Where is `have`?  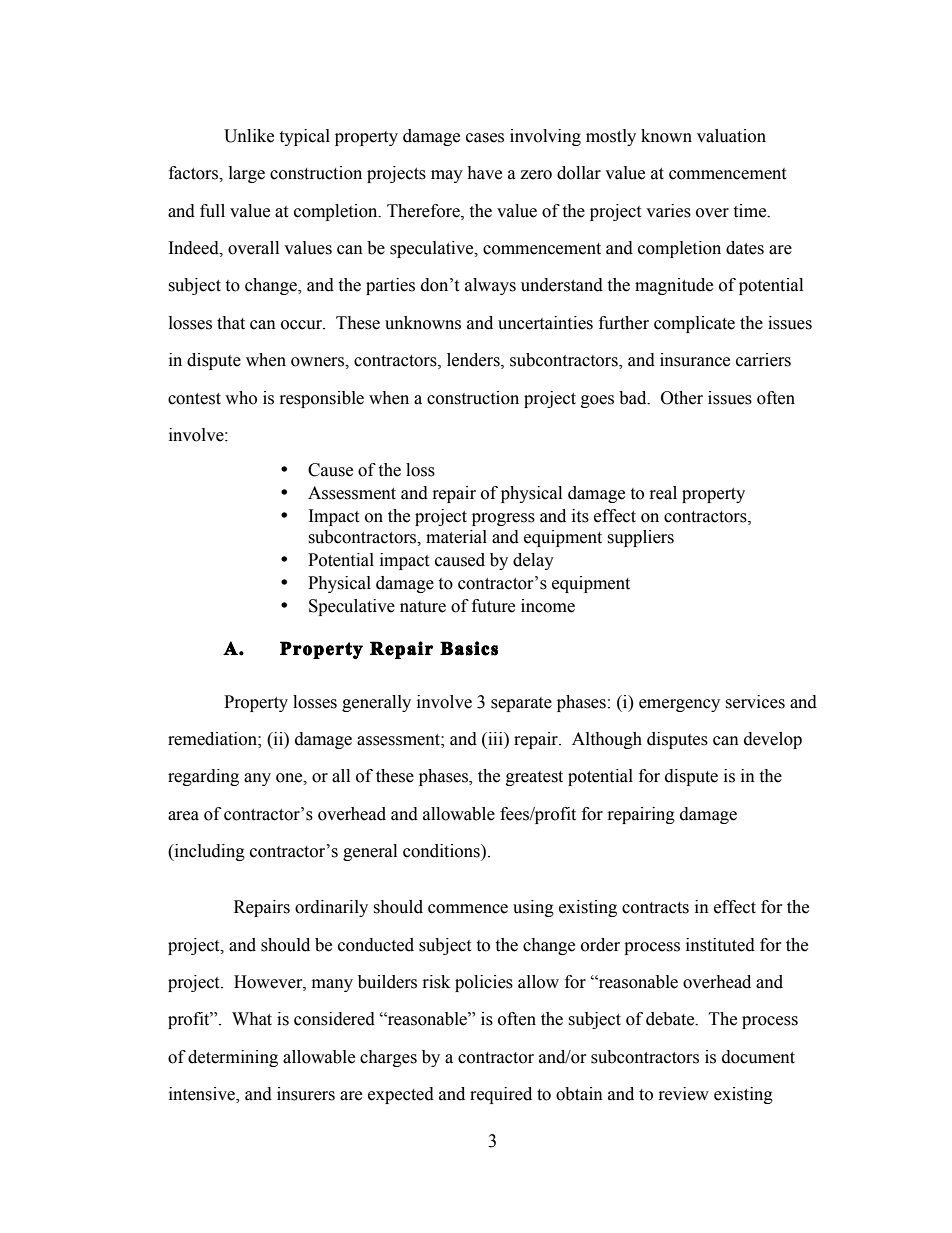 have is located at coordinates (484, 173).
